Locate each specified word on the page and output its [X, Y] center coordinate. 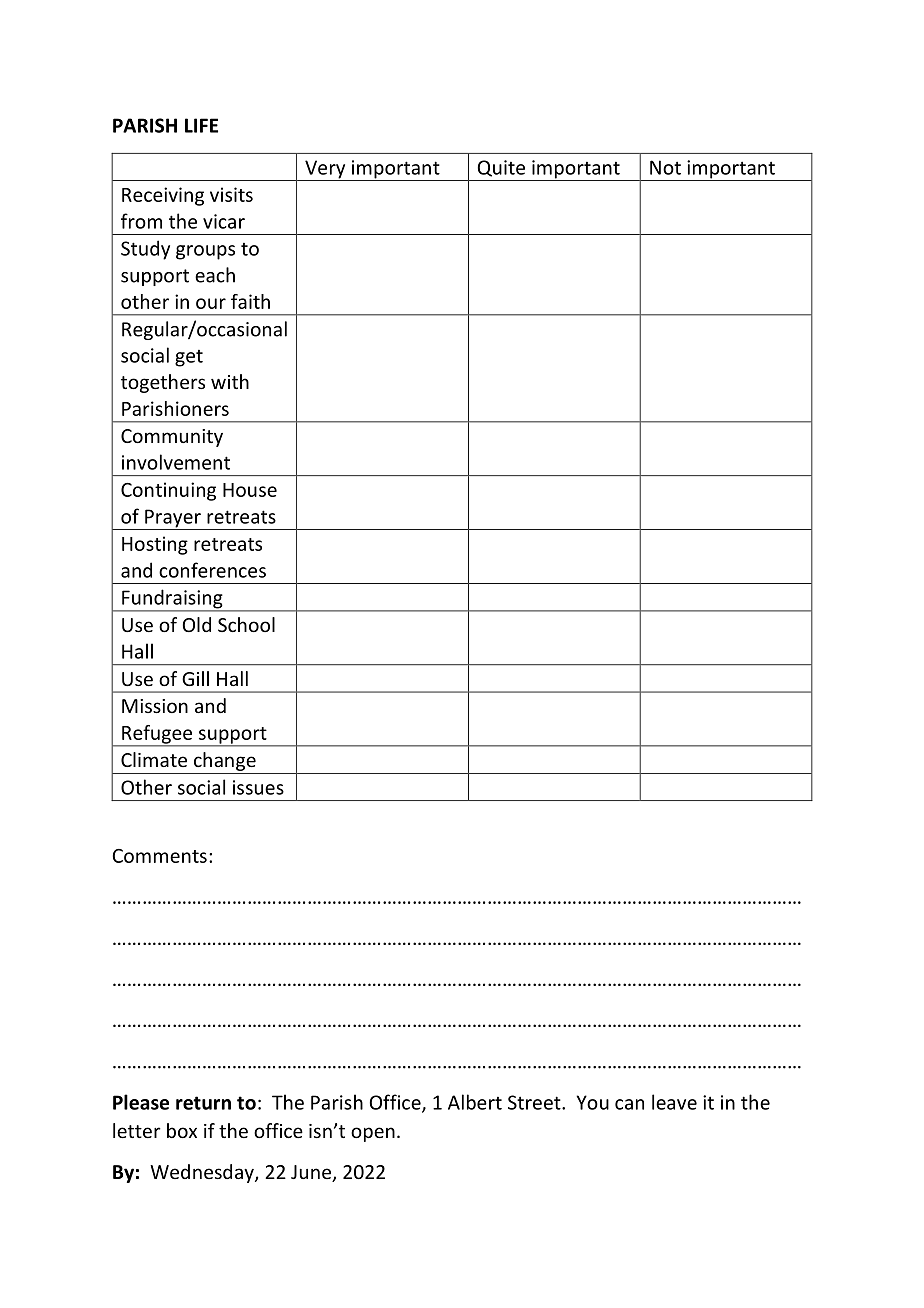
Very [325, 170]
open [373, 1134]
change [225, 761]
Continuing [168, 491]
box [182, 1130]
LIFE [201, 125]
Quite [501, 168]
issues [258, 787]
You [592, 1102]
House [250, 490]
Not [665, 167]
